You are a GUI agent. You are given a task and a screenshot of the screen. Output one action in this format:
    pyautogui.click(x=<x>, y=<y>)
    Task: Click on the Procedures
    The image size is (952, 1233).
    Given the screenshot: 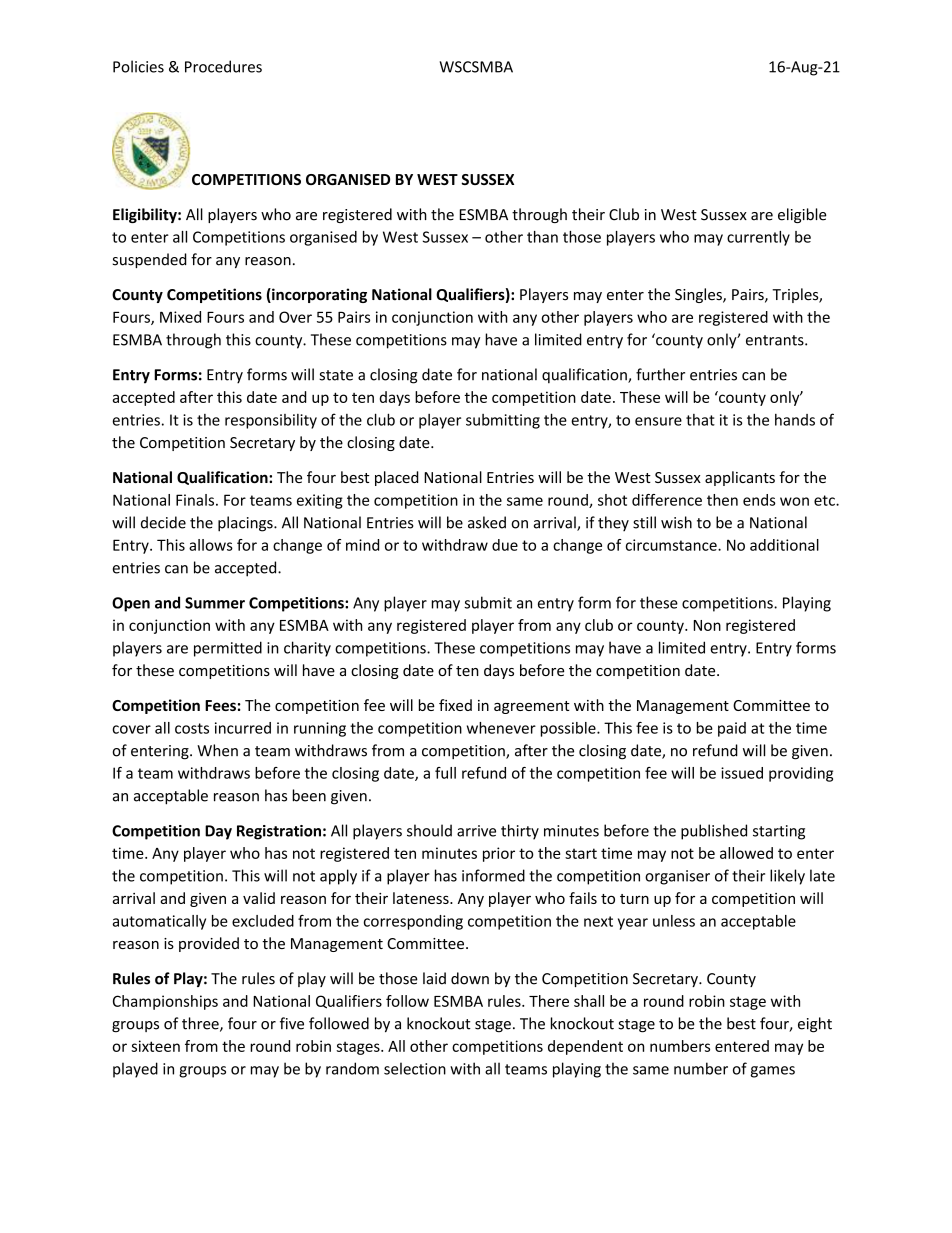 What is the action you would take?
    pyautogui.click(x=223, y=66)
